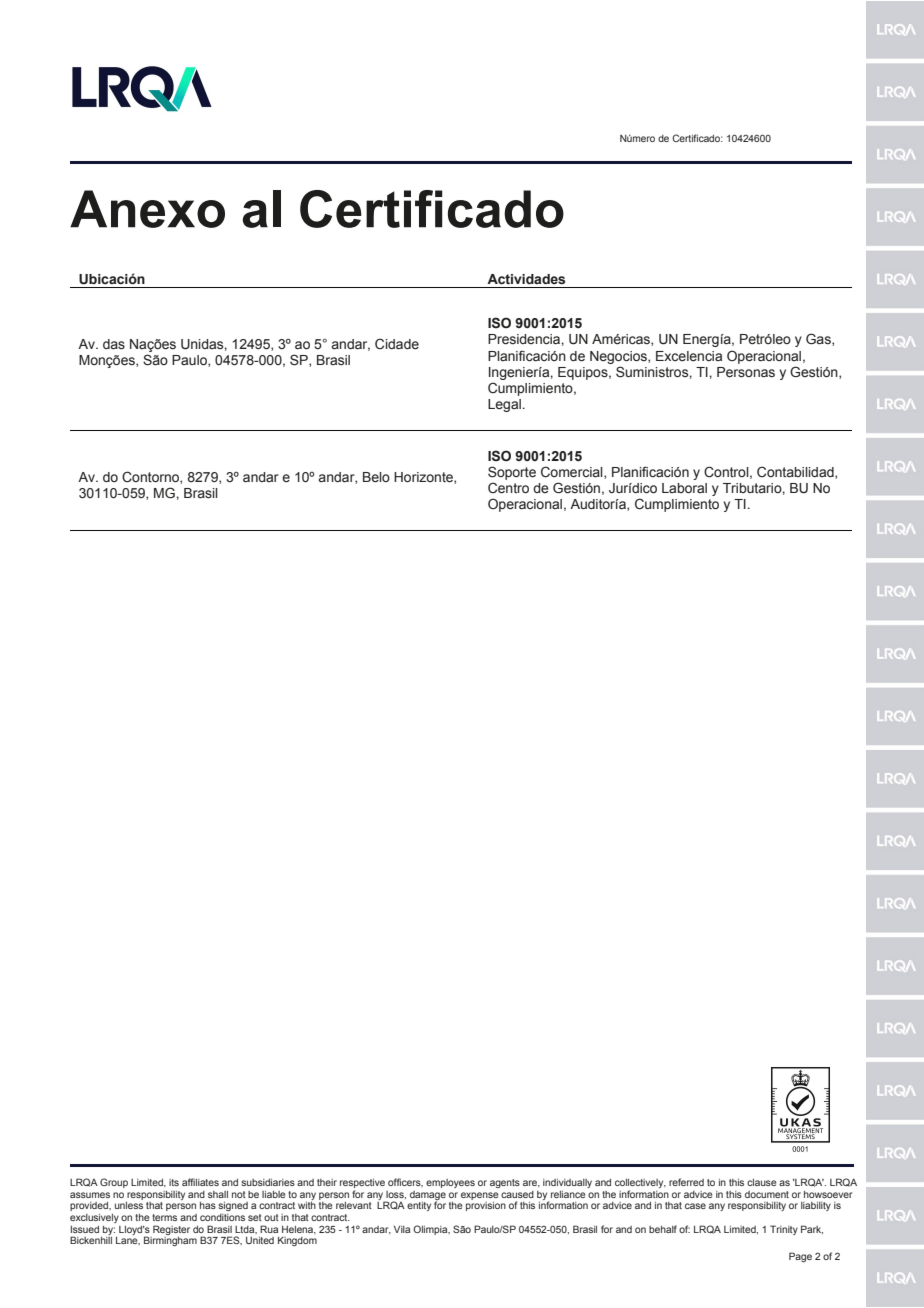  Describe the element at coordinates (174, 1182) in the image. I see `its` at that location.
